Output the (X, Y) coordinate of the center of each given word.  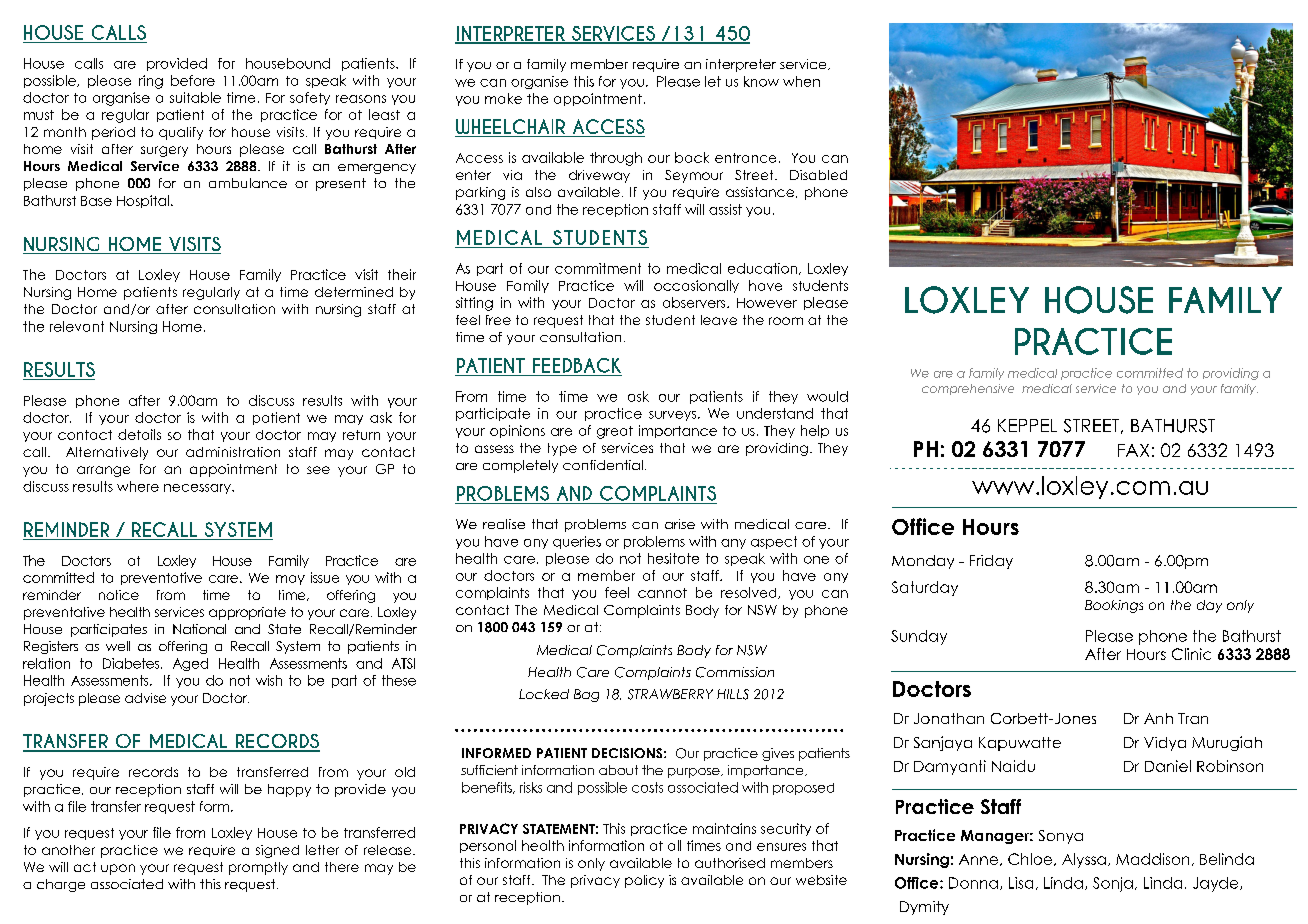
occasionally (696, 286)
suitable (195, 97)
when (801, 81)
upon (118, 869)
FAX (1133, 450)
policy (644, 881)
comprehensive (968, 389)
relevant (77, 326)
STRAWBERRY (670, 694)
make (503, 98)
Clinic (1191, 654)
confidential (603, 465)
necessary (198, 489)
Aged (190, 664)
